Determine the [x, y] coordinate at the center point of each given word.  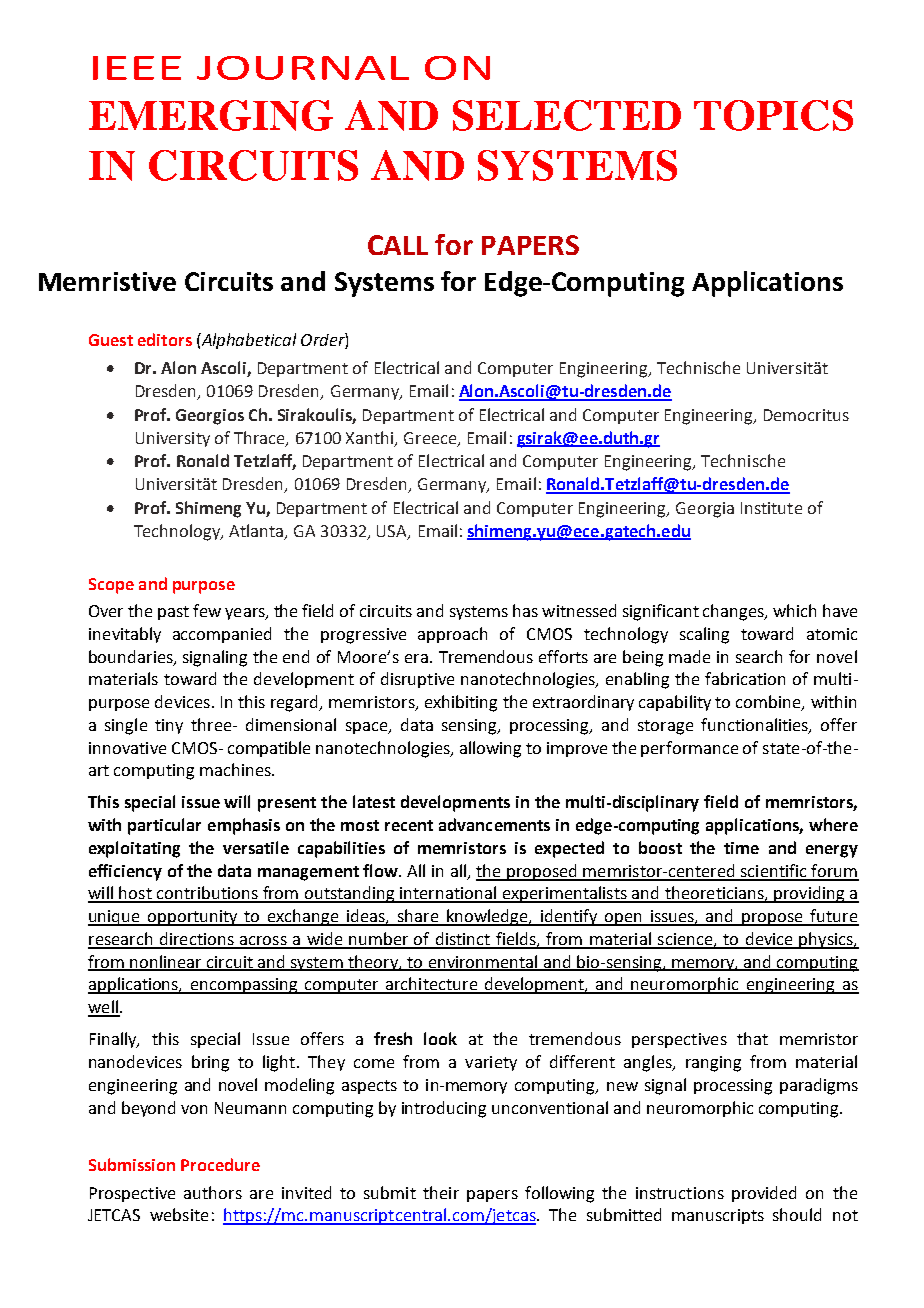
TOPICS [773, 115]
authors [213, 1192]
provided [764, 1194]
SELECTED [567, 115]
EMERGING [211, 115]
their [441, 1192]
